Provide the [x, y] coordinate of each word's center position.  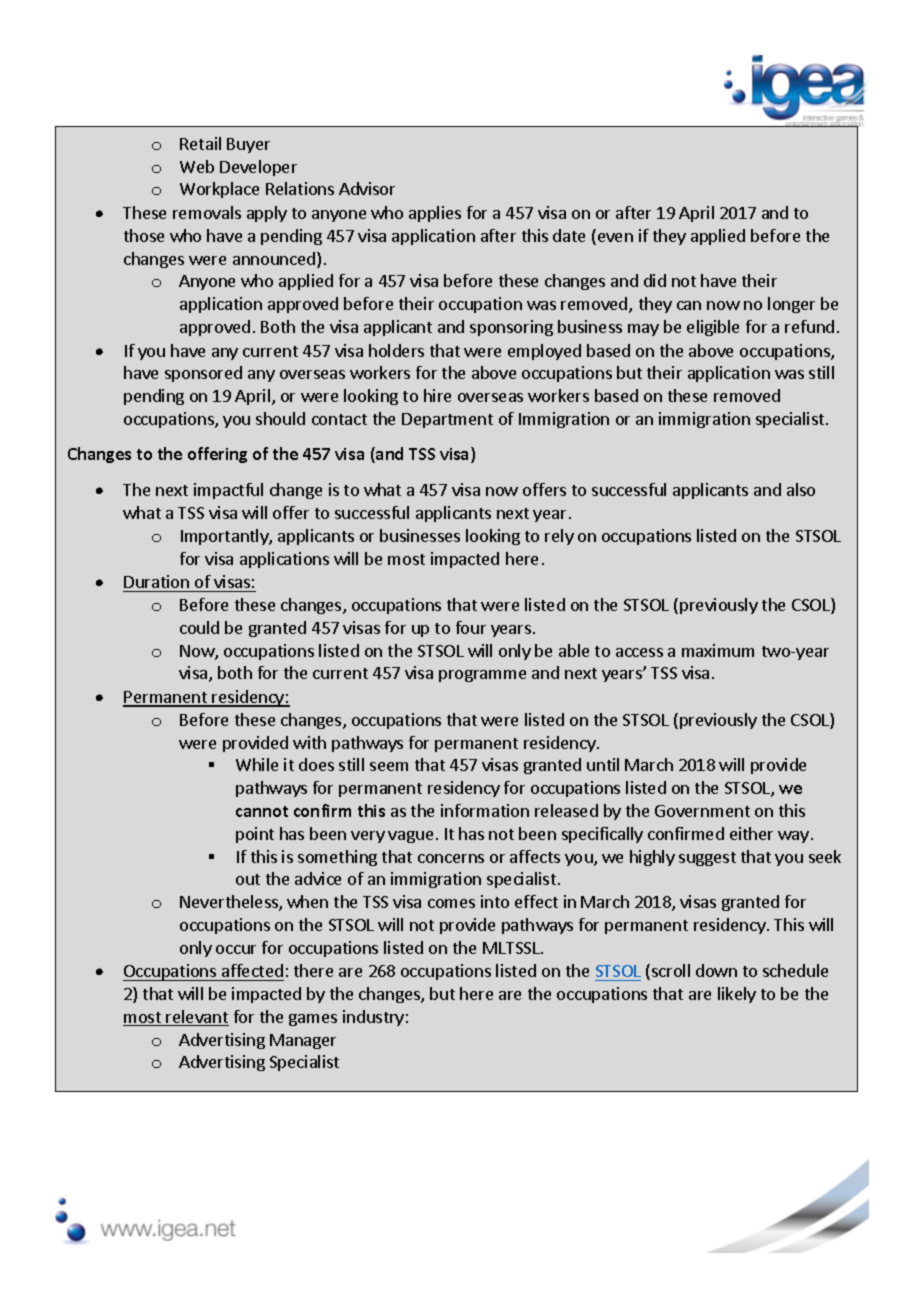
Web [197, 166]
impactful [228, 491]
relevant [197, 1018]
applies [435, 214]
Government [702, 811]
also [801, 489]
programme [482, 676]
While [257, 764]
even [614, 239]
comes [451, 903]
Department [447, 420]
